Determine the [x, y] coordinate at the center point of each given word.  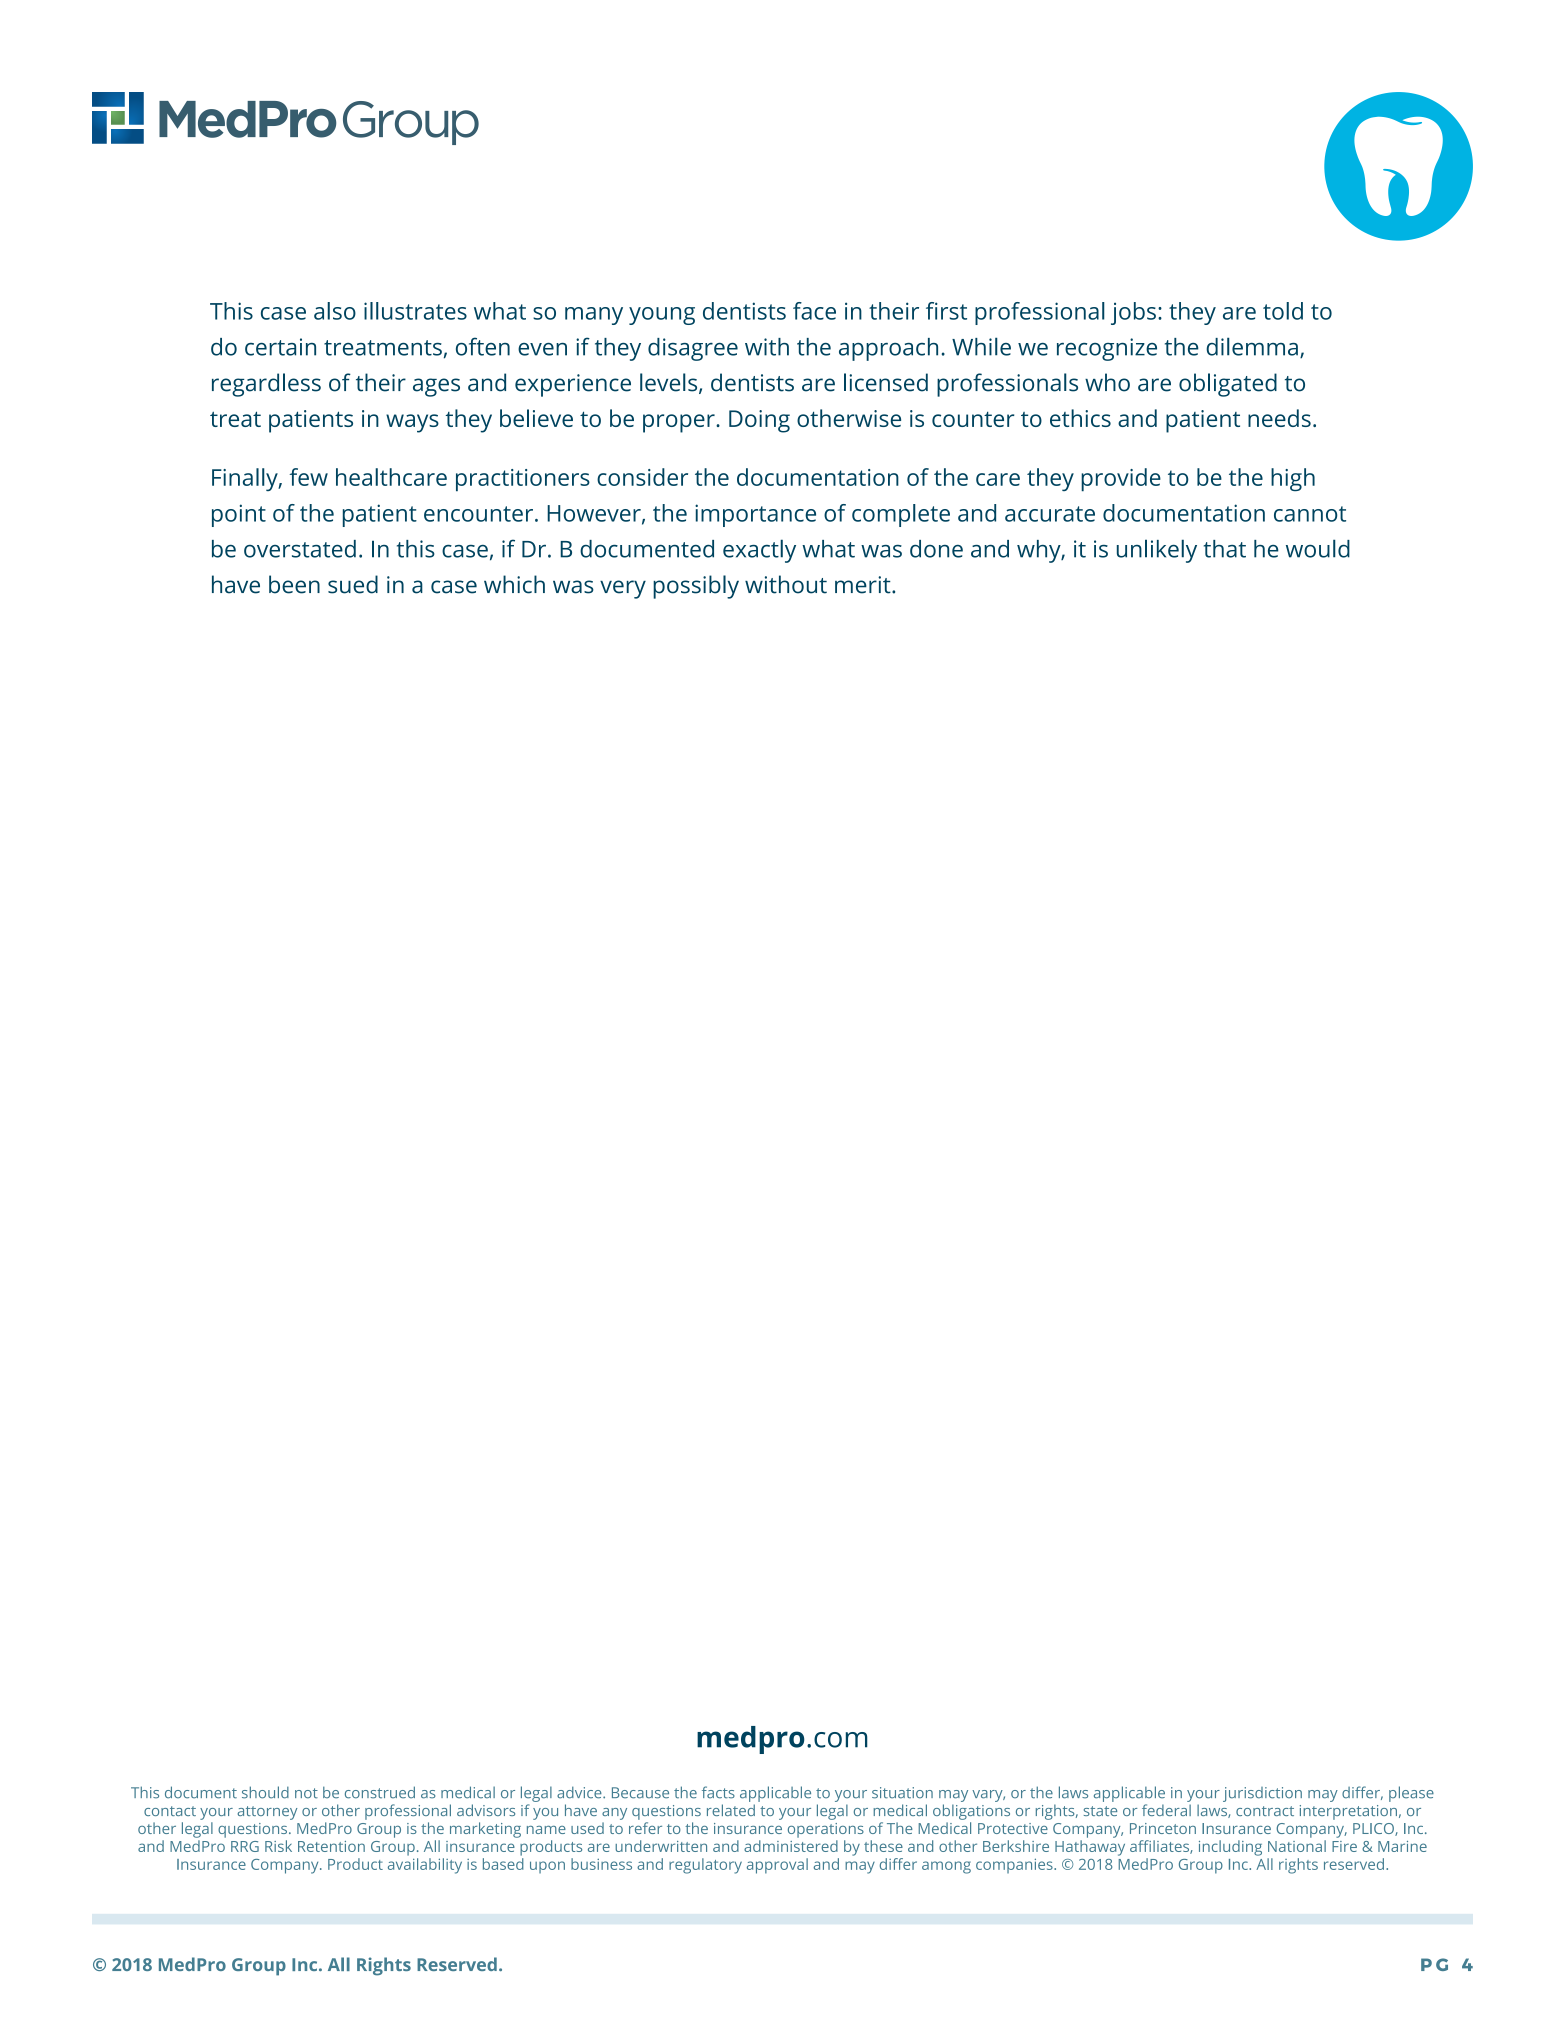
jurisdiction [1262, 1794]
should [265, 1792]
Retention [331, 1846]
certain [280, 347]
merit [864, 585]
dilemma [1252, 346]
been [294, 584]
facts [718, 1792]
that [1225, 549]
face [814, 311]
